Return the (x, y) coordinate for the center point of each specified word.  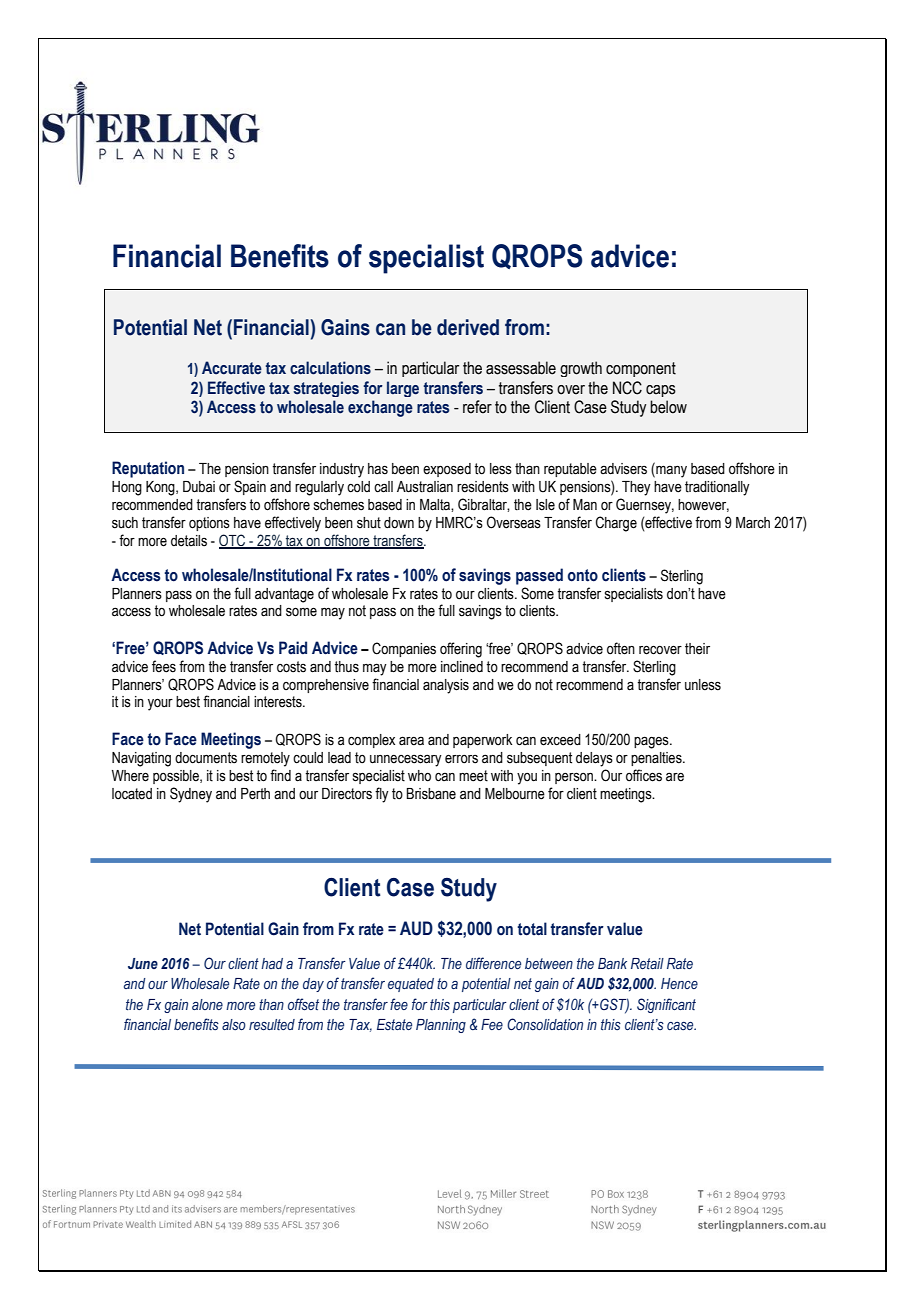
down (399, 523)
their (697, 649)
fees (164, 666)
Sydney (191, 795)
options (209, 524)
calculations (330, 368)
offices (644, 775)
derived (468, 327)
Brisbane (431, 794)
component (641, 369)
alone (207, 1004)
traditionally (717, 488)
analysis (446, 686)
